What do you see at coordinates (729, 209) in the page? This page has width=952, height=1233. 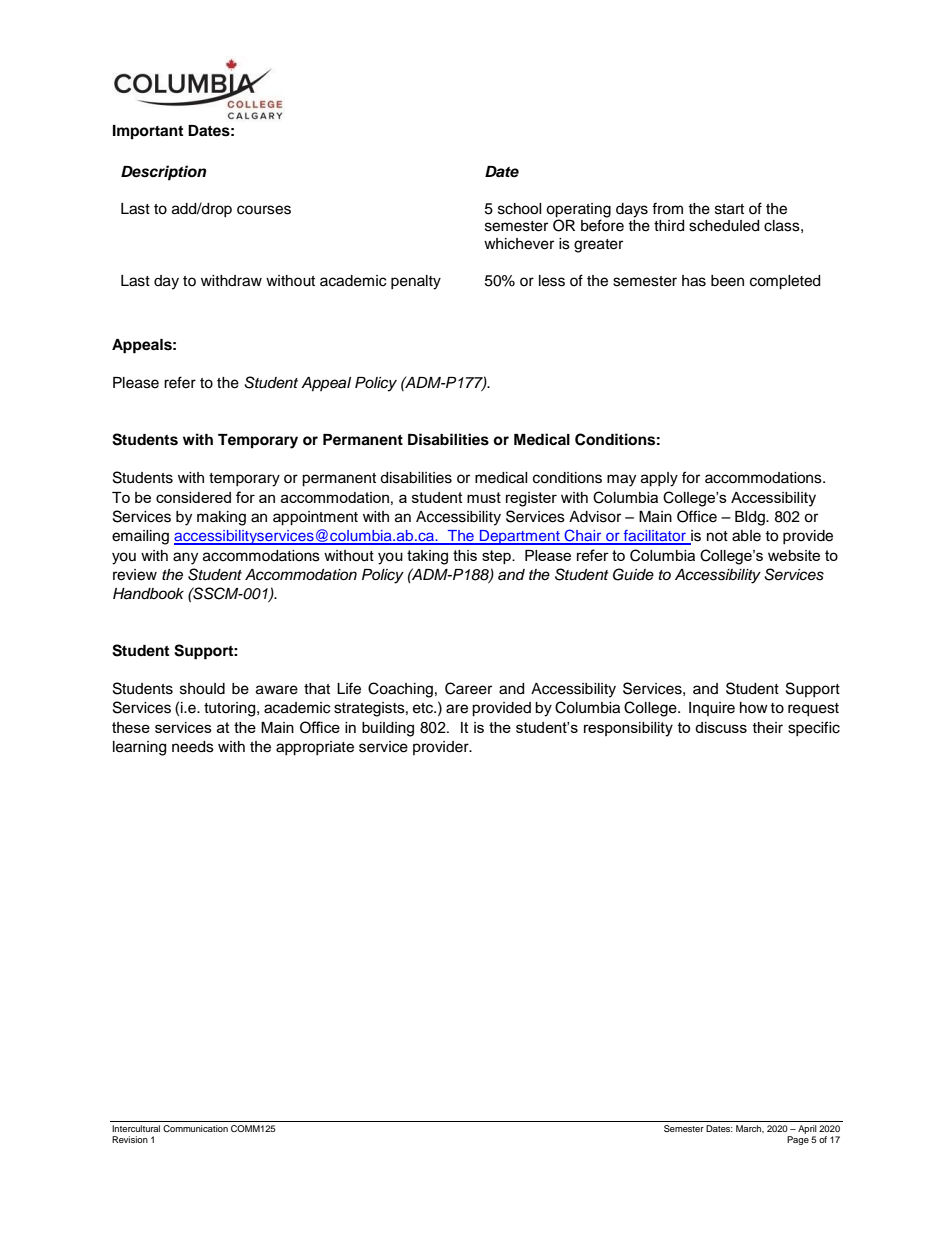 I see `start` at bounding box center [729, 209].
